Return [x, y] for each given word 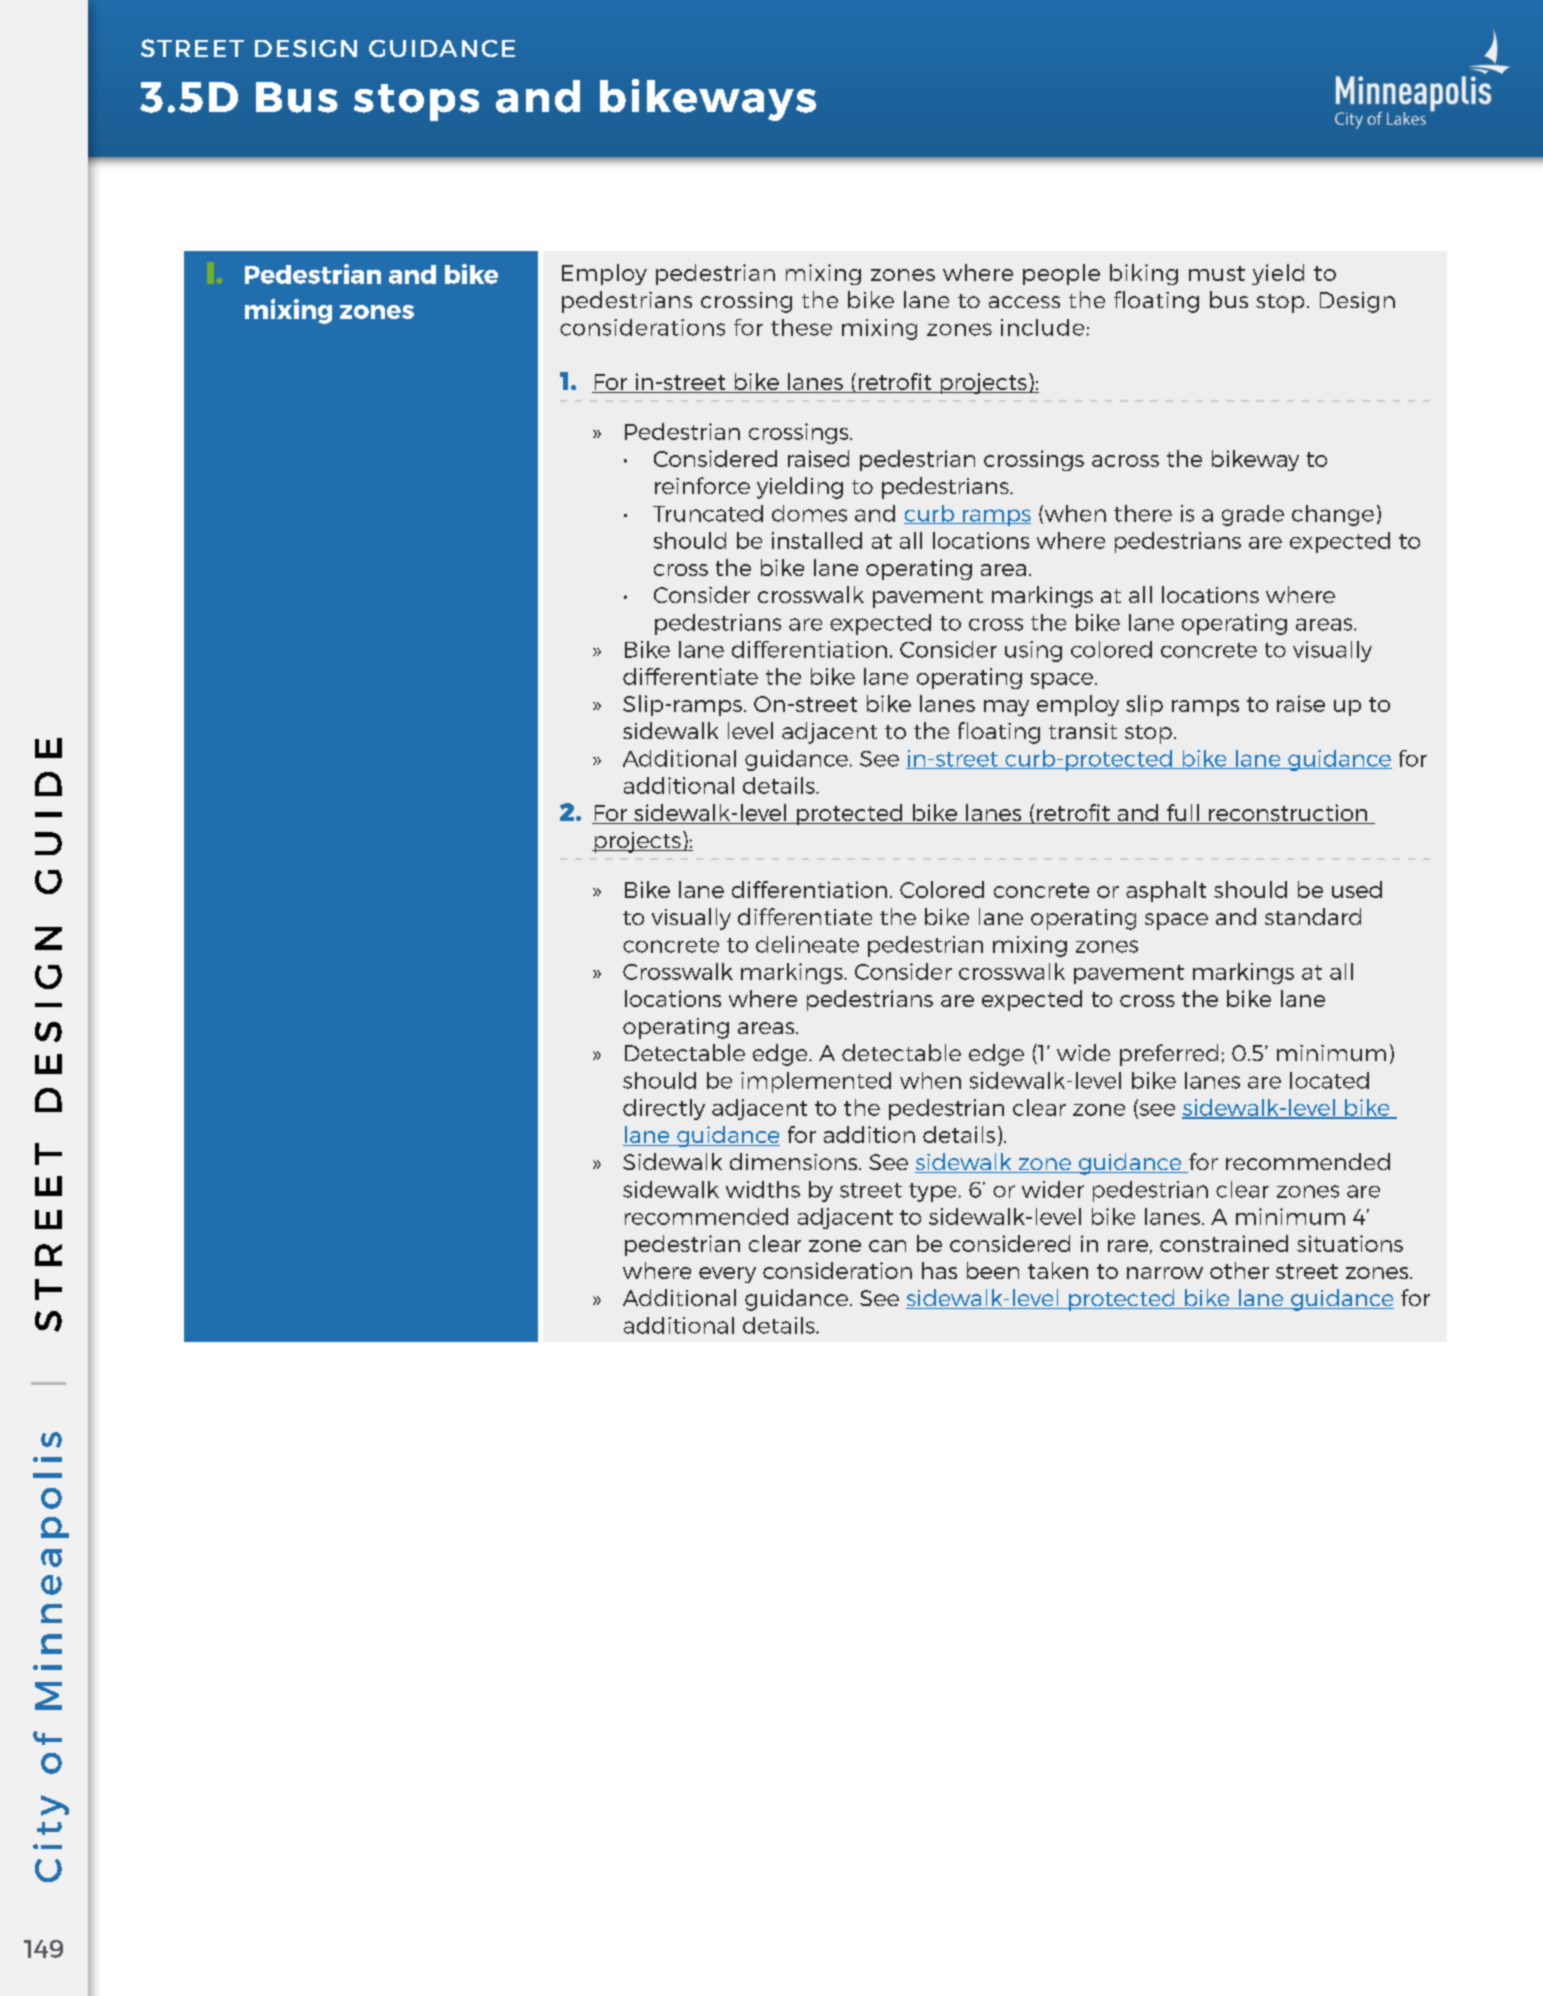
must [1217, 273]
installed [817, 540]
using [1033, 651]
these [801, 327]
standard [1313, 916]
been [993, 1270]
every [727, 1275]
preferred [1169, 1055]
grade [1253, 515]
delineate [807, 944]
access [1024, 302]
